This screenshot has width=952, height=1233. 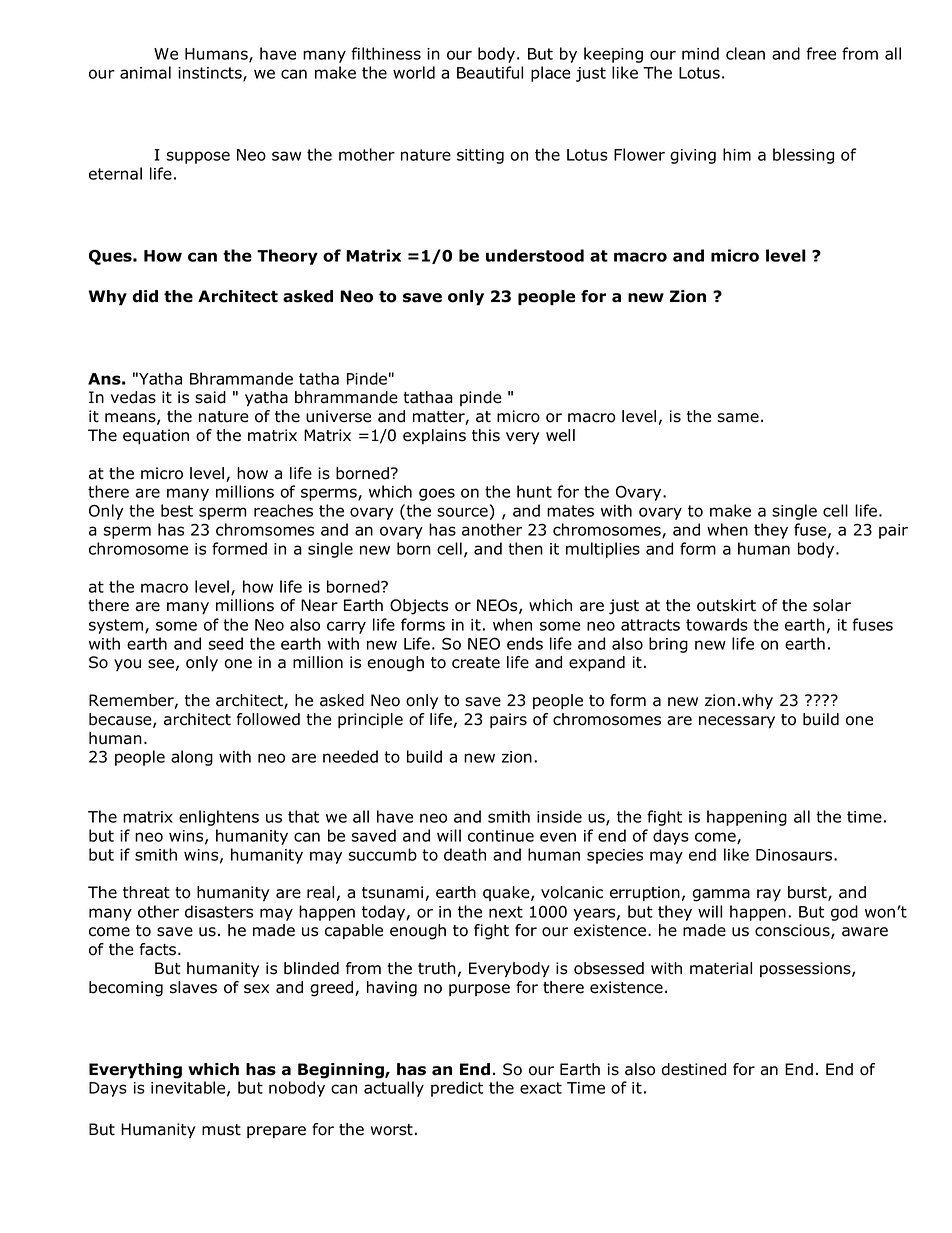 I want to click on Beautiful, so click(x=490, y=72).
